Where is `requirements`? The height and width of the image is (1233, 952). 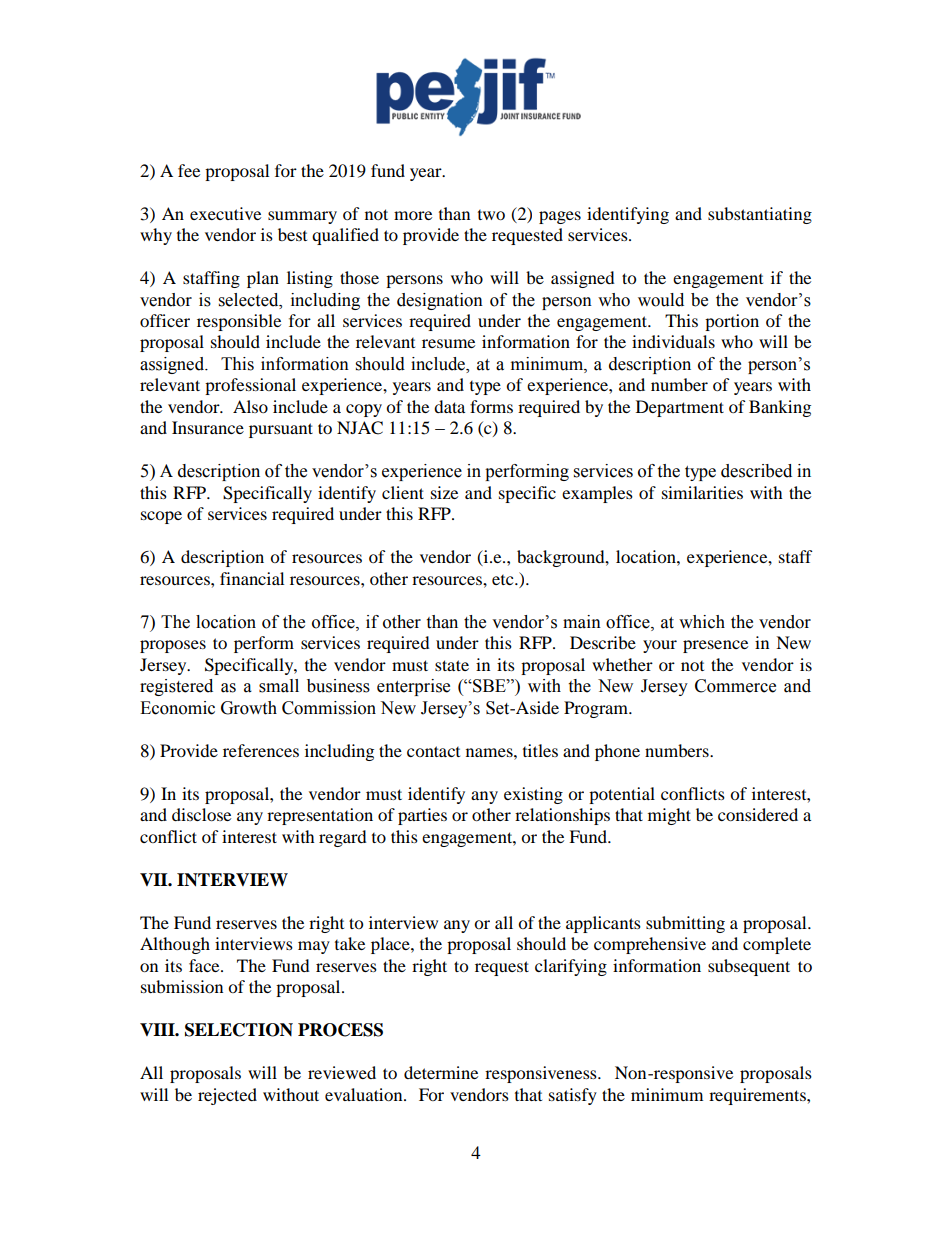 requirements is located at coordinates (758, 1096).
